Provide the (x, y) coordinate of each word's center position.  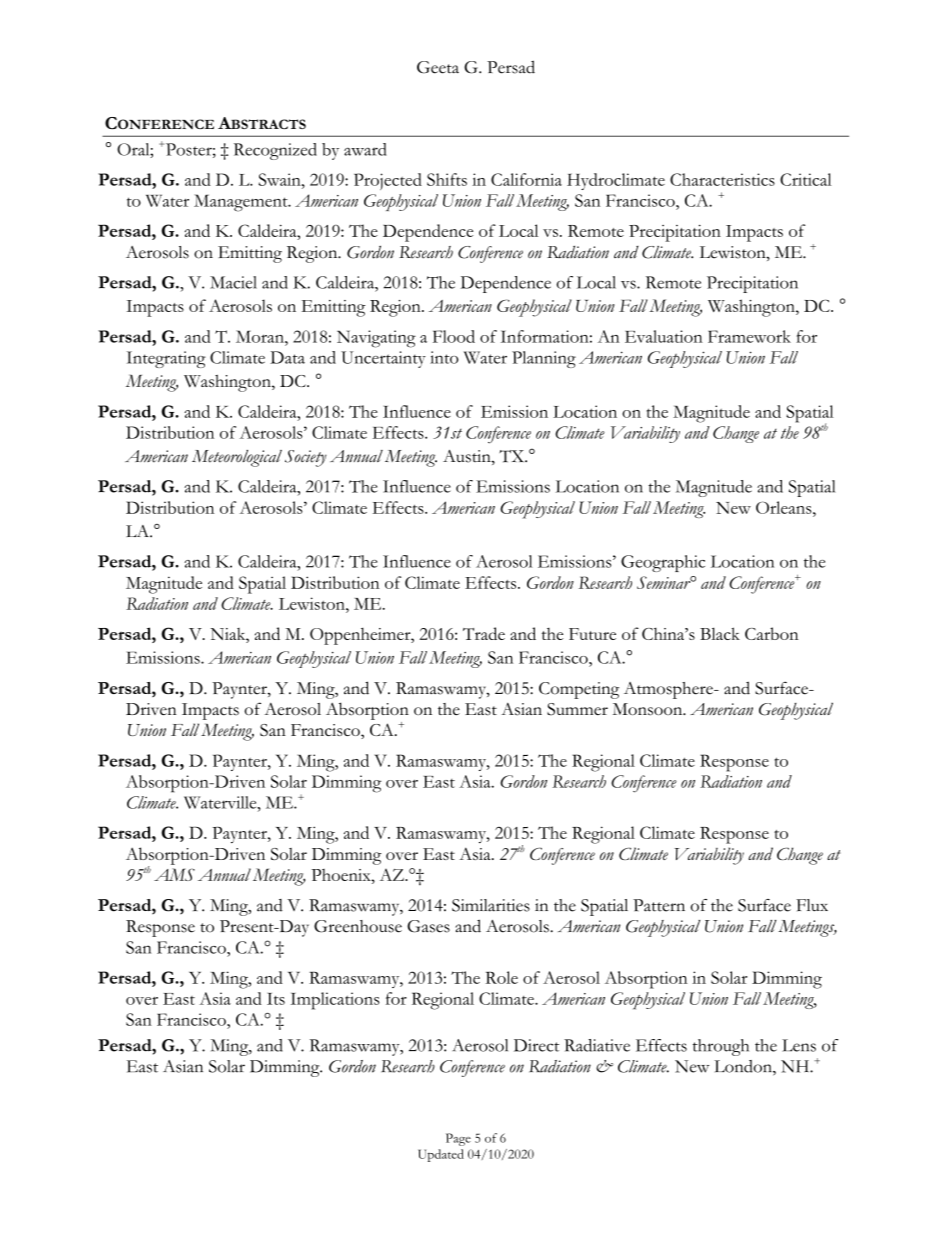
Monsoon (649, 709)
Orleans (785, 507)
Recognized (275, 151)
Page (458, 1139)
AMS (174, 874)
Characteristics (722, 179)
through (721, 1047)
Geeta (438, 67)
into (444, 357)
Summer (577, 709)
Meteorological (237, 458)
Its (276, 999)
